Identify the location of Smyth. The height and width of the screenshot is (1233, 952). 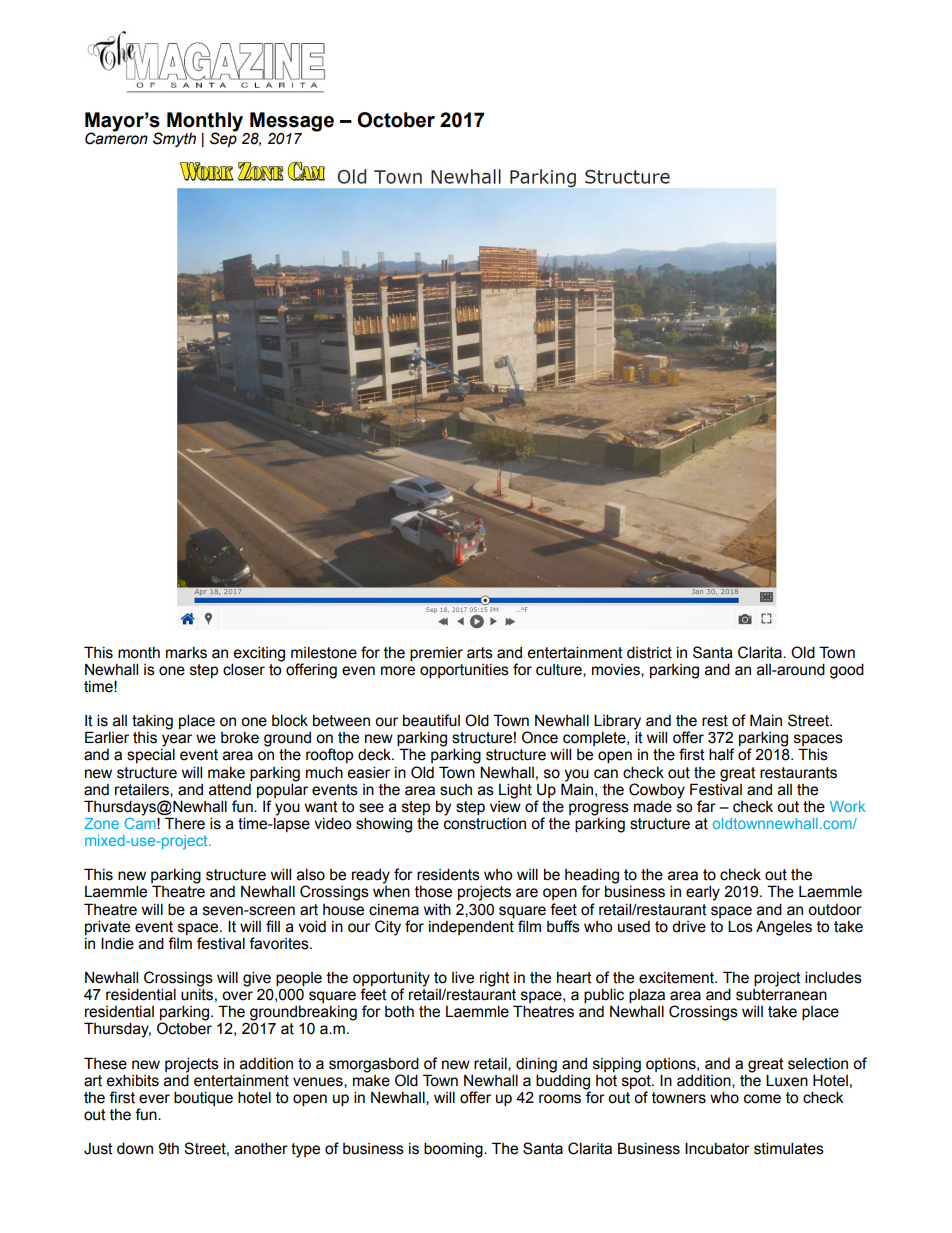
(174, 139).
